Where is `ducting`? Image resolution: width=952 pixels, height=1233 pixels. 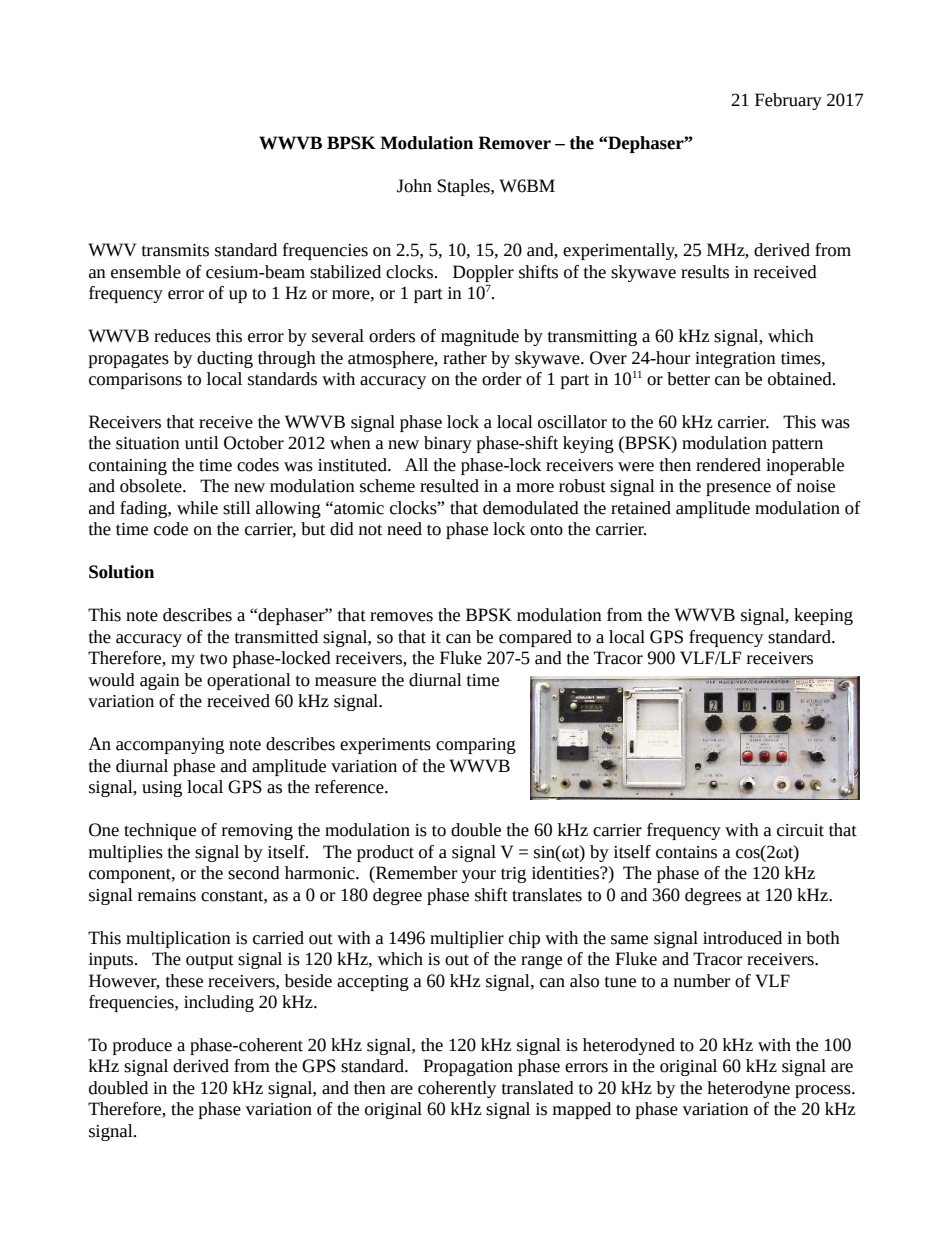
ducting is located at coordinates (225, 359).
